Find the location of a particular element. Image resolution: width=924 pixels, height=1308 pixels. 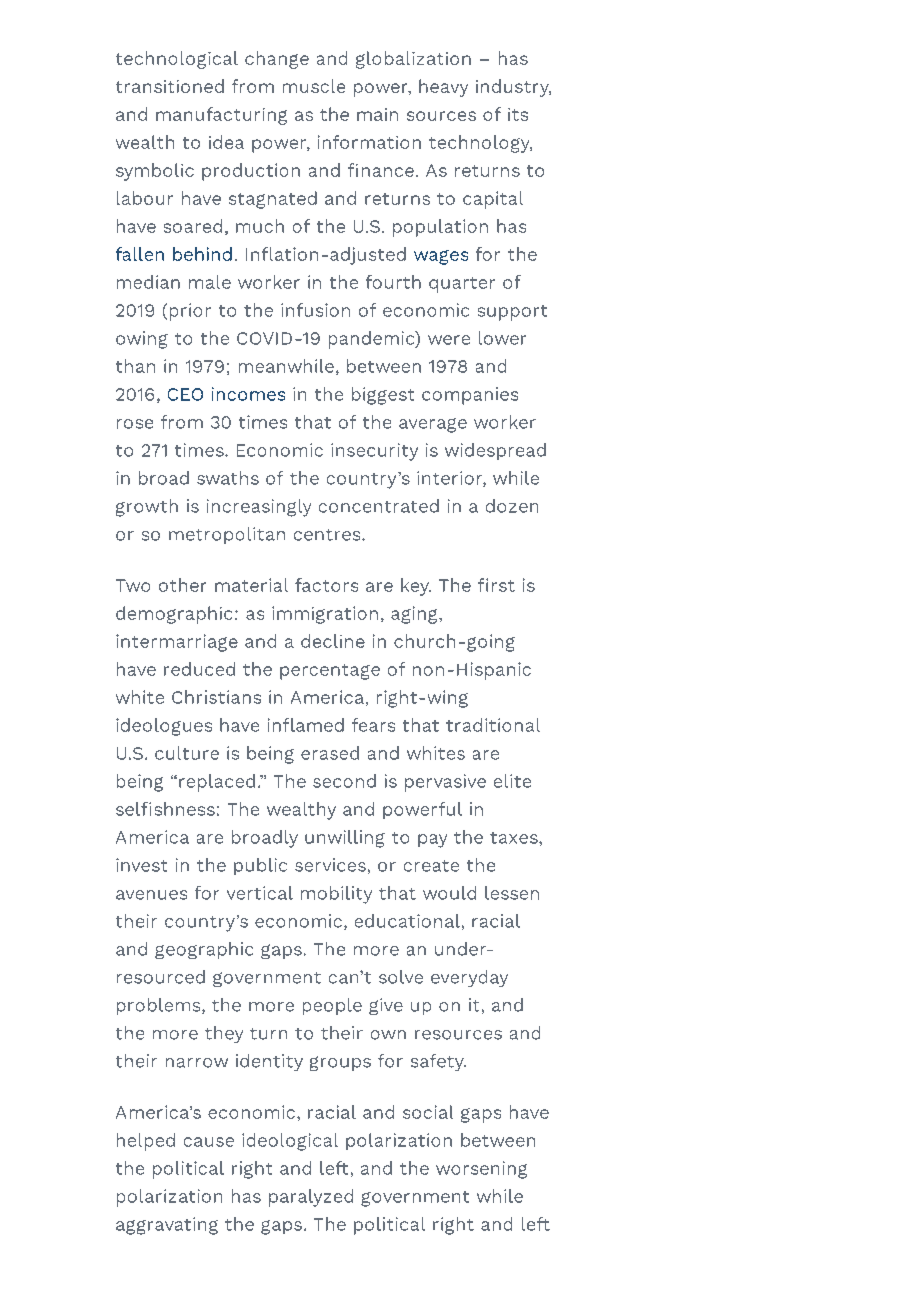

services is located at coordinates (330, 865).
